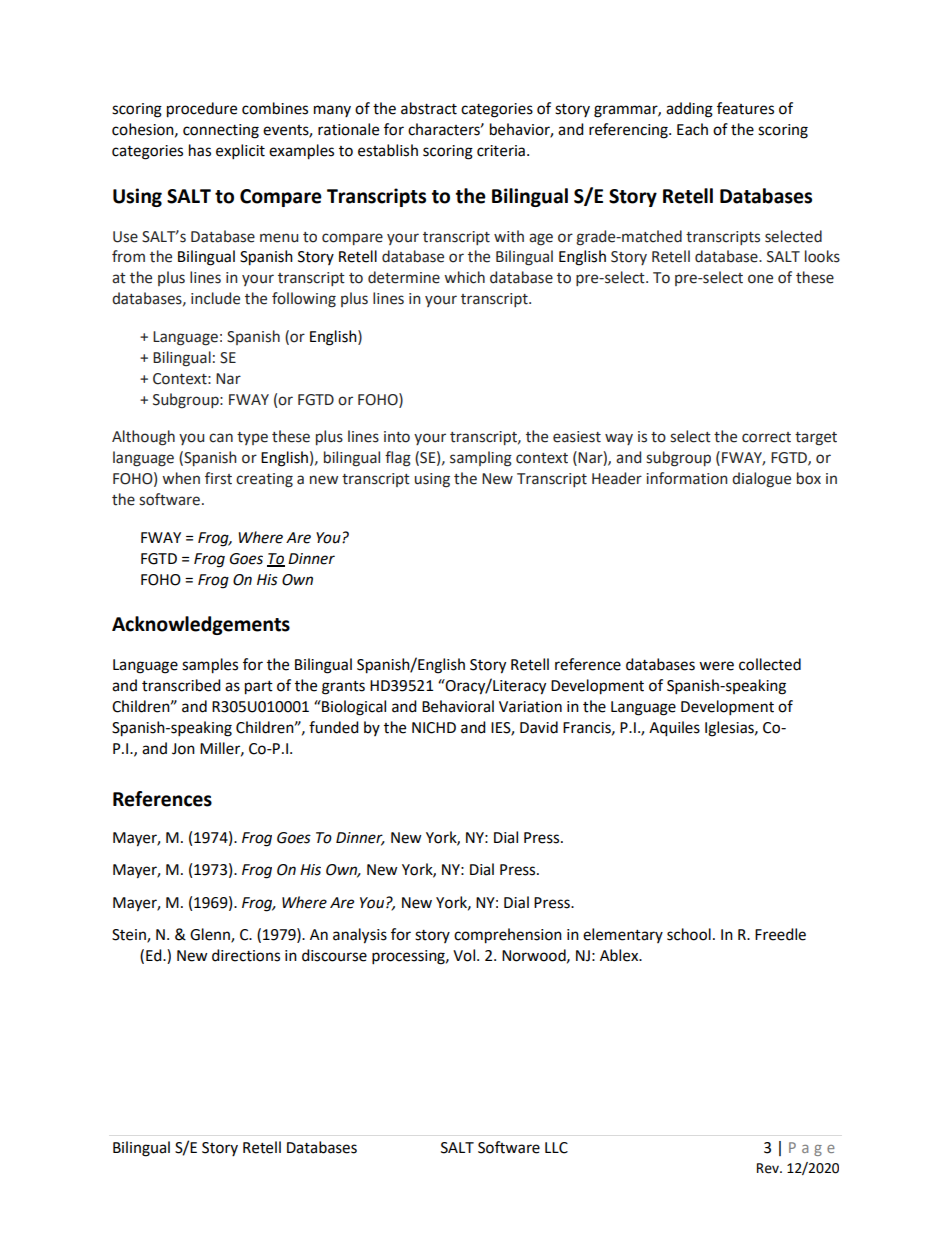 The width and height of the screenshot is (952, 1233). What do you see at coordinates (246, 955) in the screenshot?
I see `directions` at bounding box center [246, 955].
